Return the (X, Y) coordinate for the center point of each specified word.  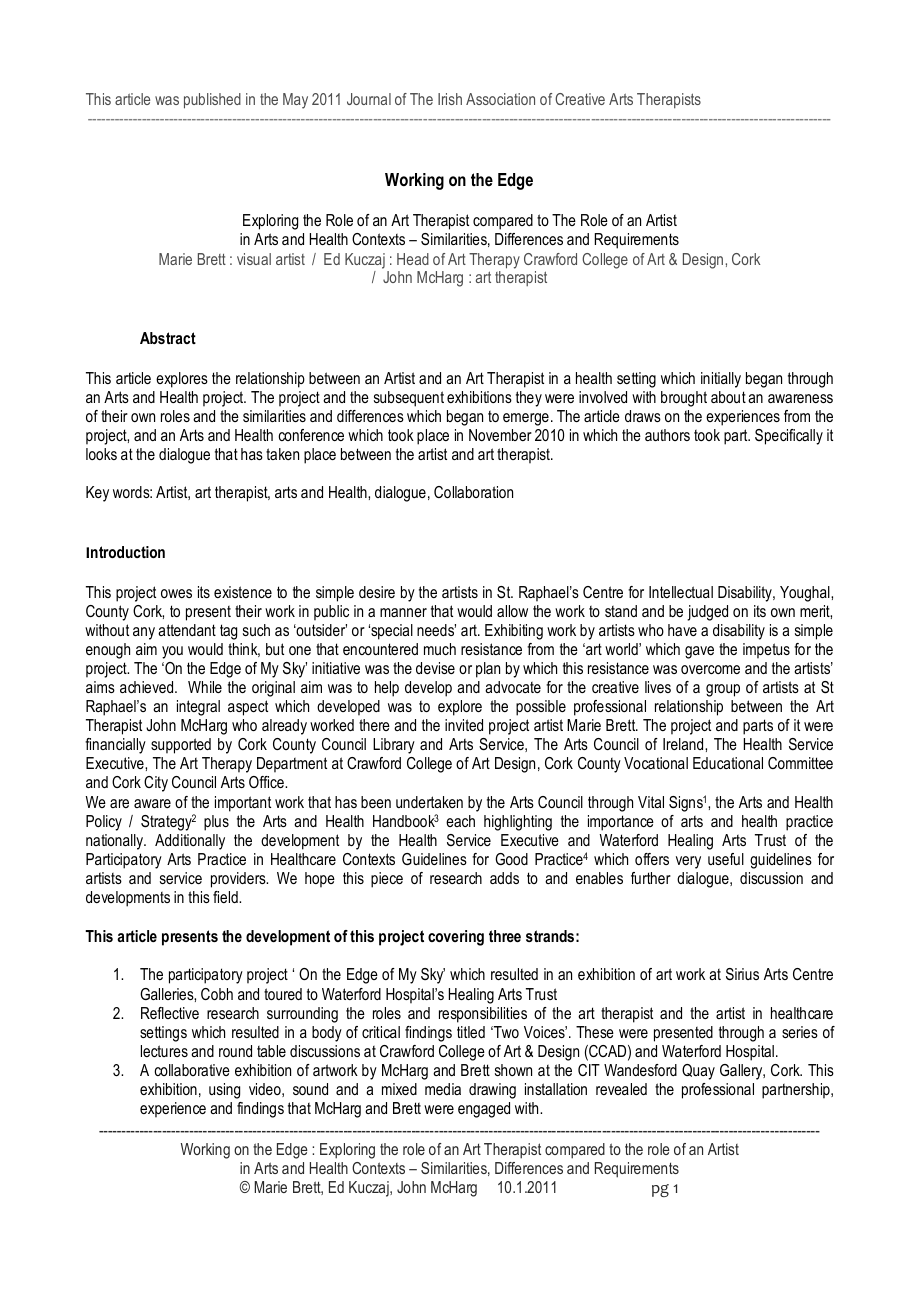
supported (181, 746)
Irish (450, 99)
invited (464, 725)
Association (500, 99)
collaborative (192, 1070)
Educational (728, 763)
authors (667, 435)
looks (101, 454)
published (212, 101)
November (500, 435)
